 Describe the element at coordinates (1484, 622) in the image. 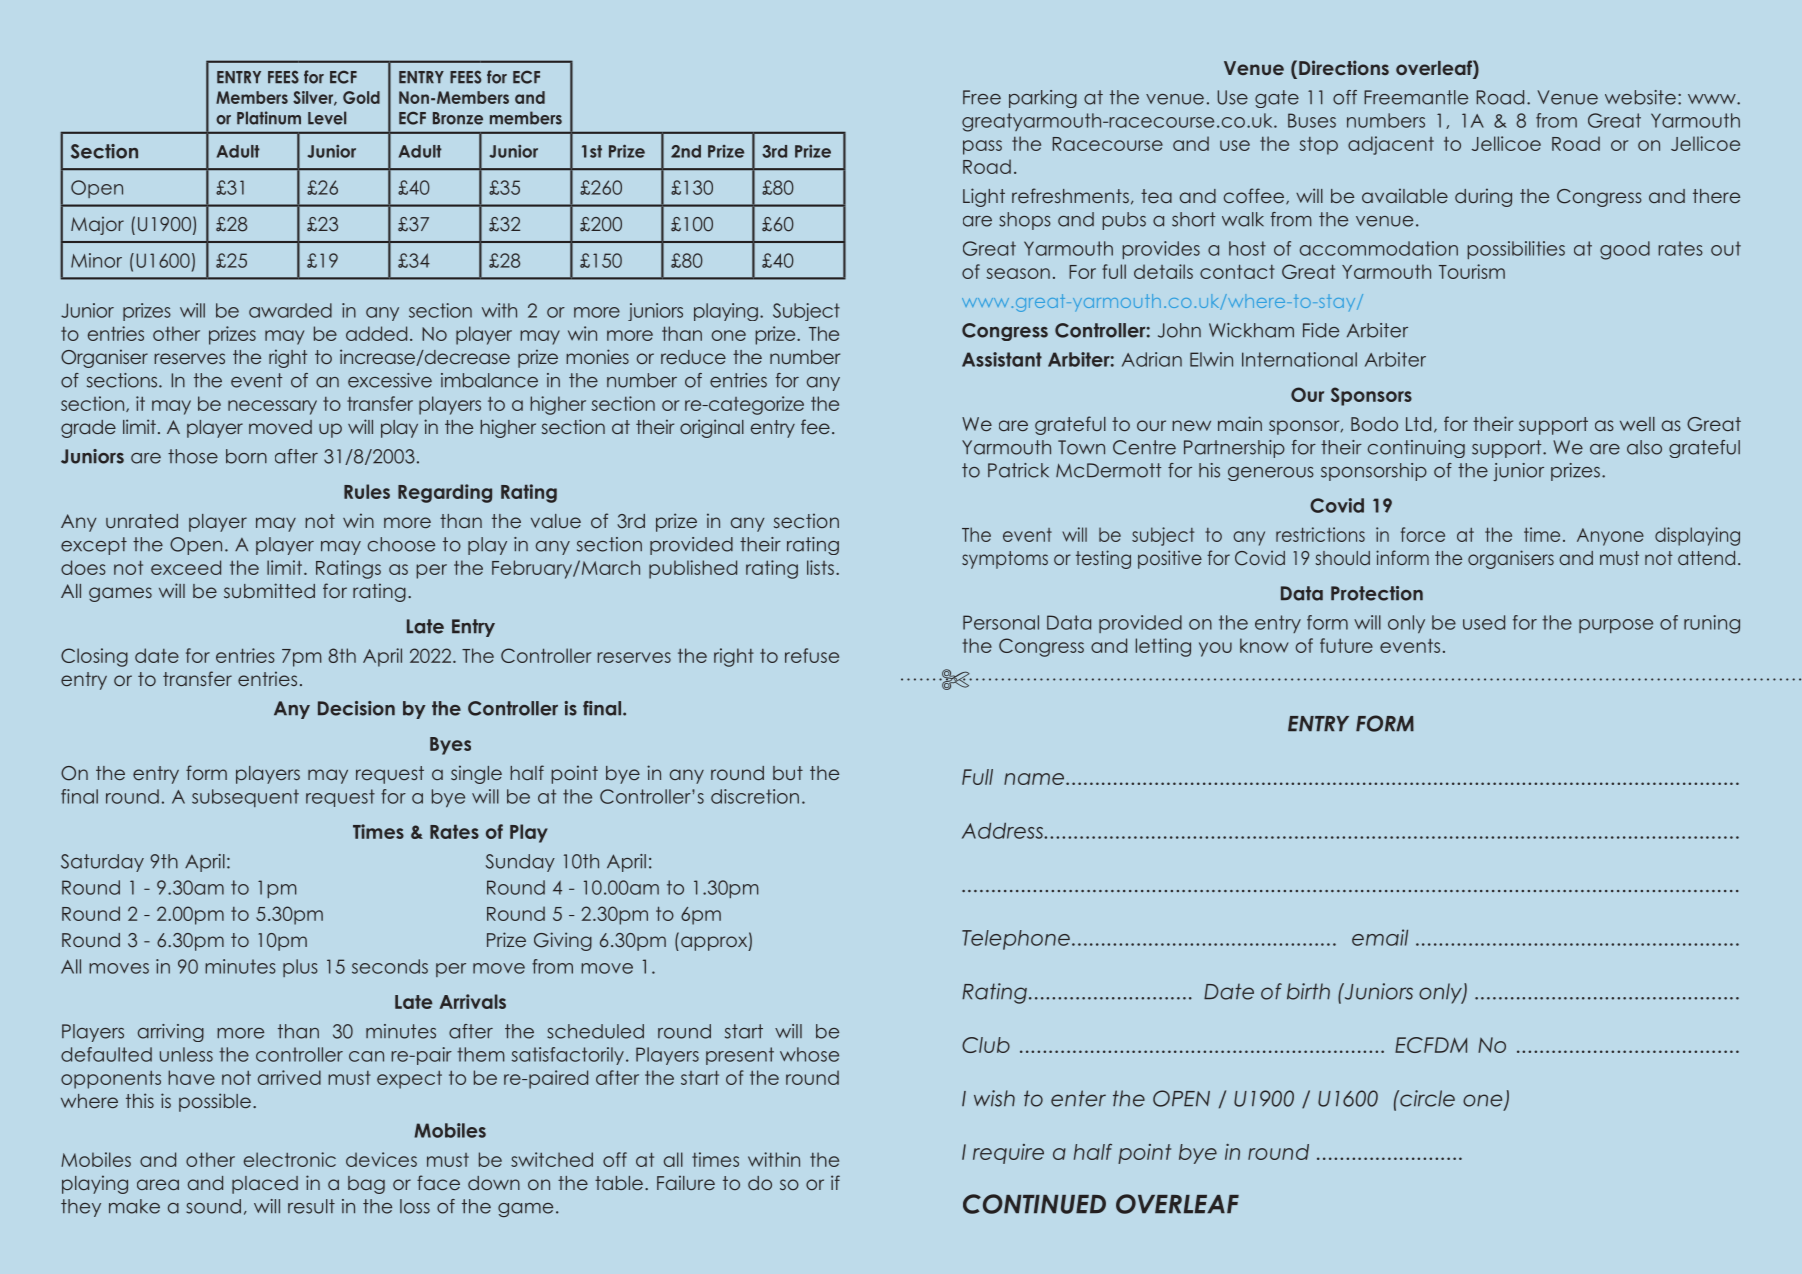

I see `used` at that location.
